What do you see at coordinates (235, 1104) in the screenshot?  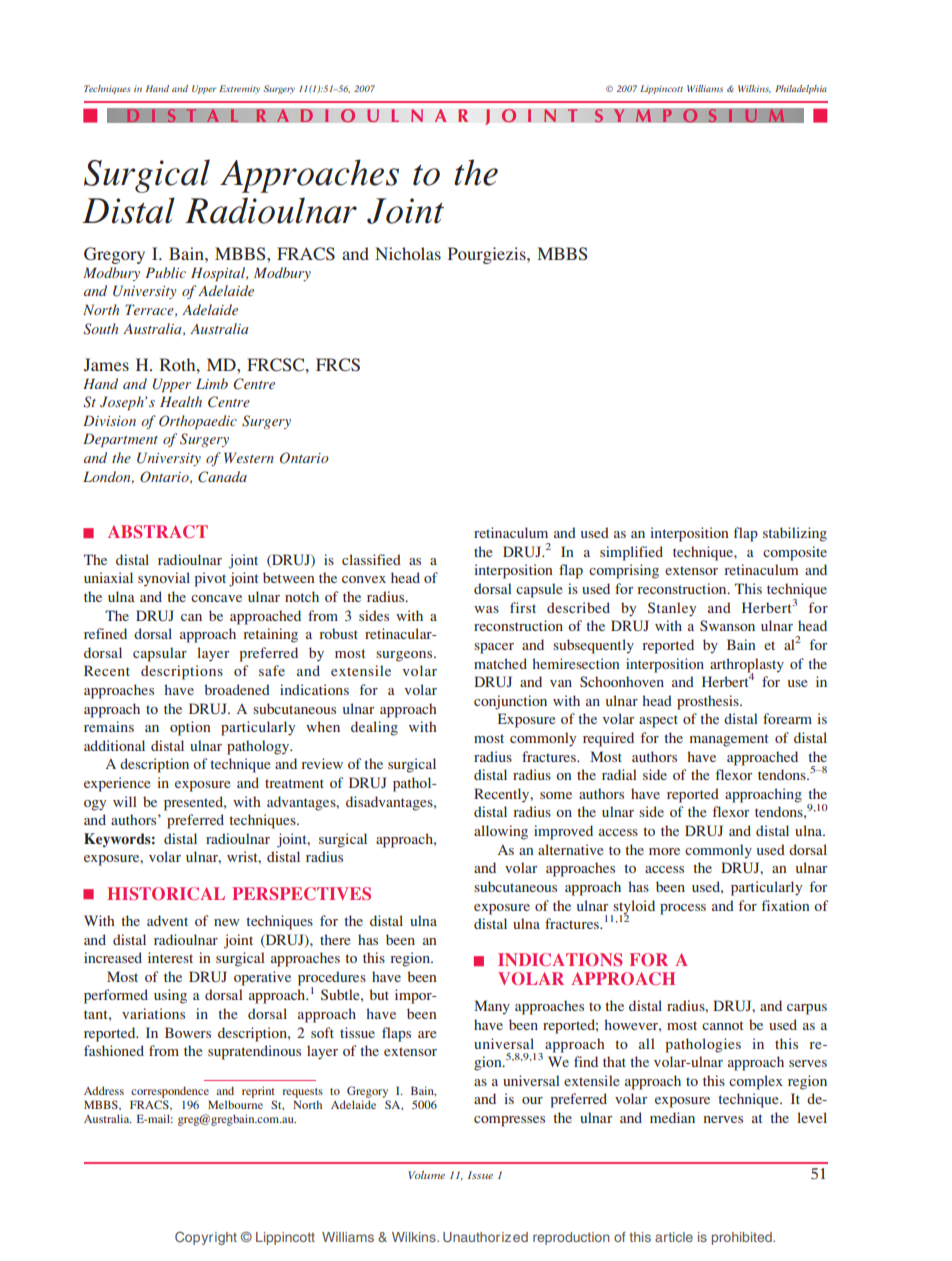 I see `Melbourne` at bounding box center [235, 1104].
